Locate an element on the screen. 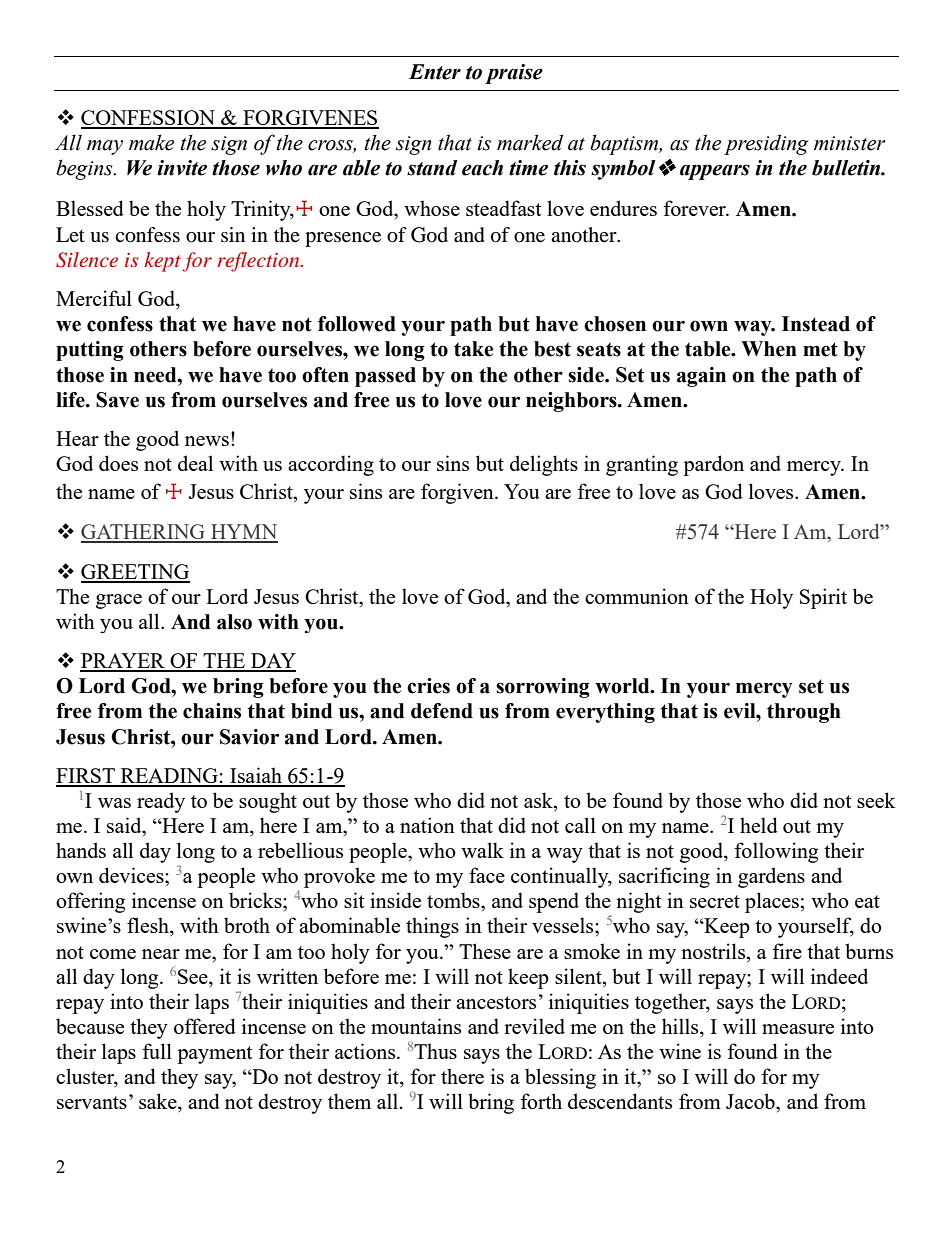  praise is located at coordinates (514, 74).
